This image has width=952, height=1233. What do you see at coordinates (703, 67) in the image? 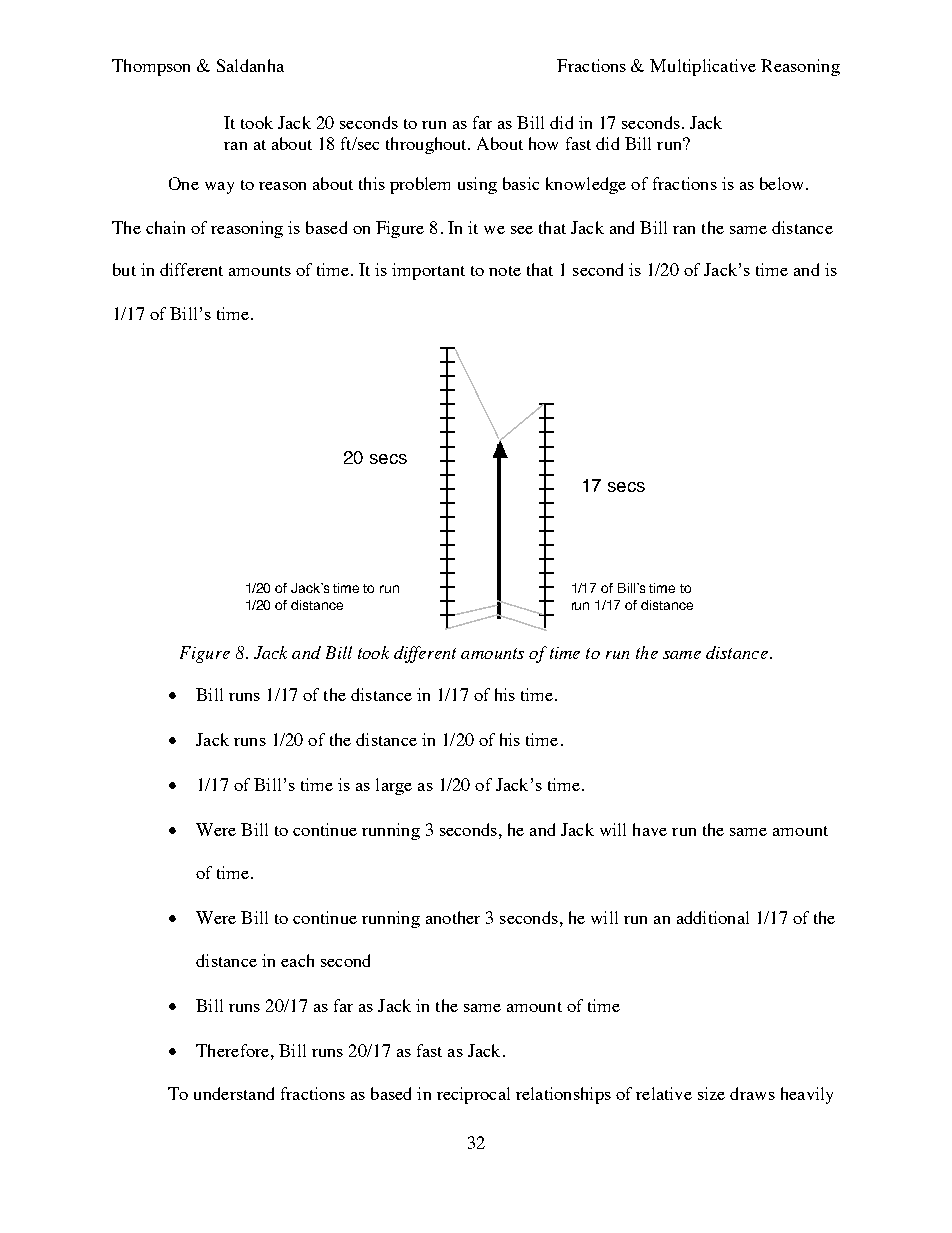
I see `Multiplicative` at bounding box center [703, 67].
